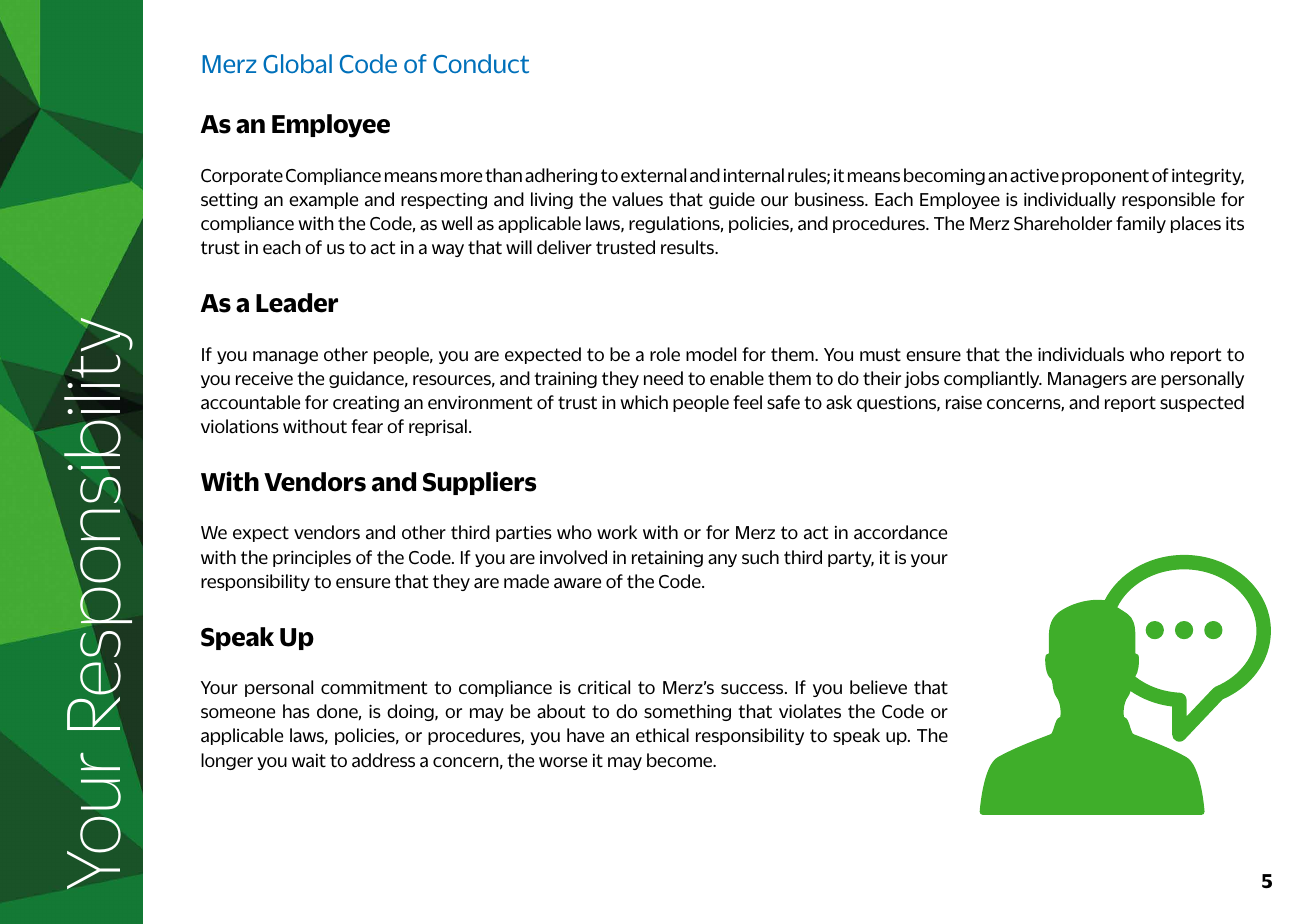 Image resolution: width=1308 pixels, height=924 pixels. I want to click on Conduct, so click(481, 64).
